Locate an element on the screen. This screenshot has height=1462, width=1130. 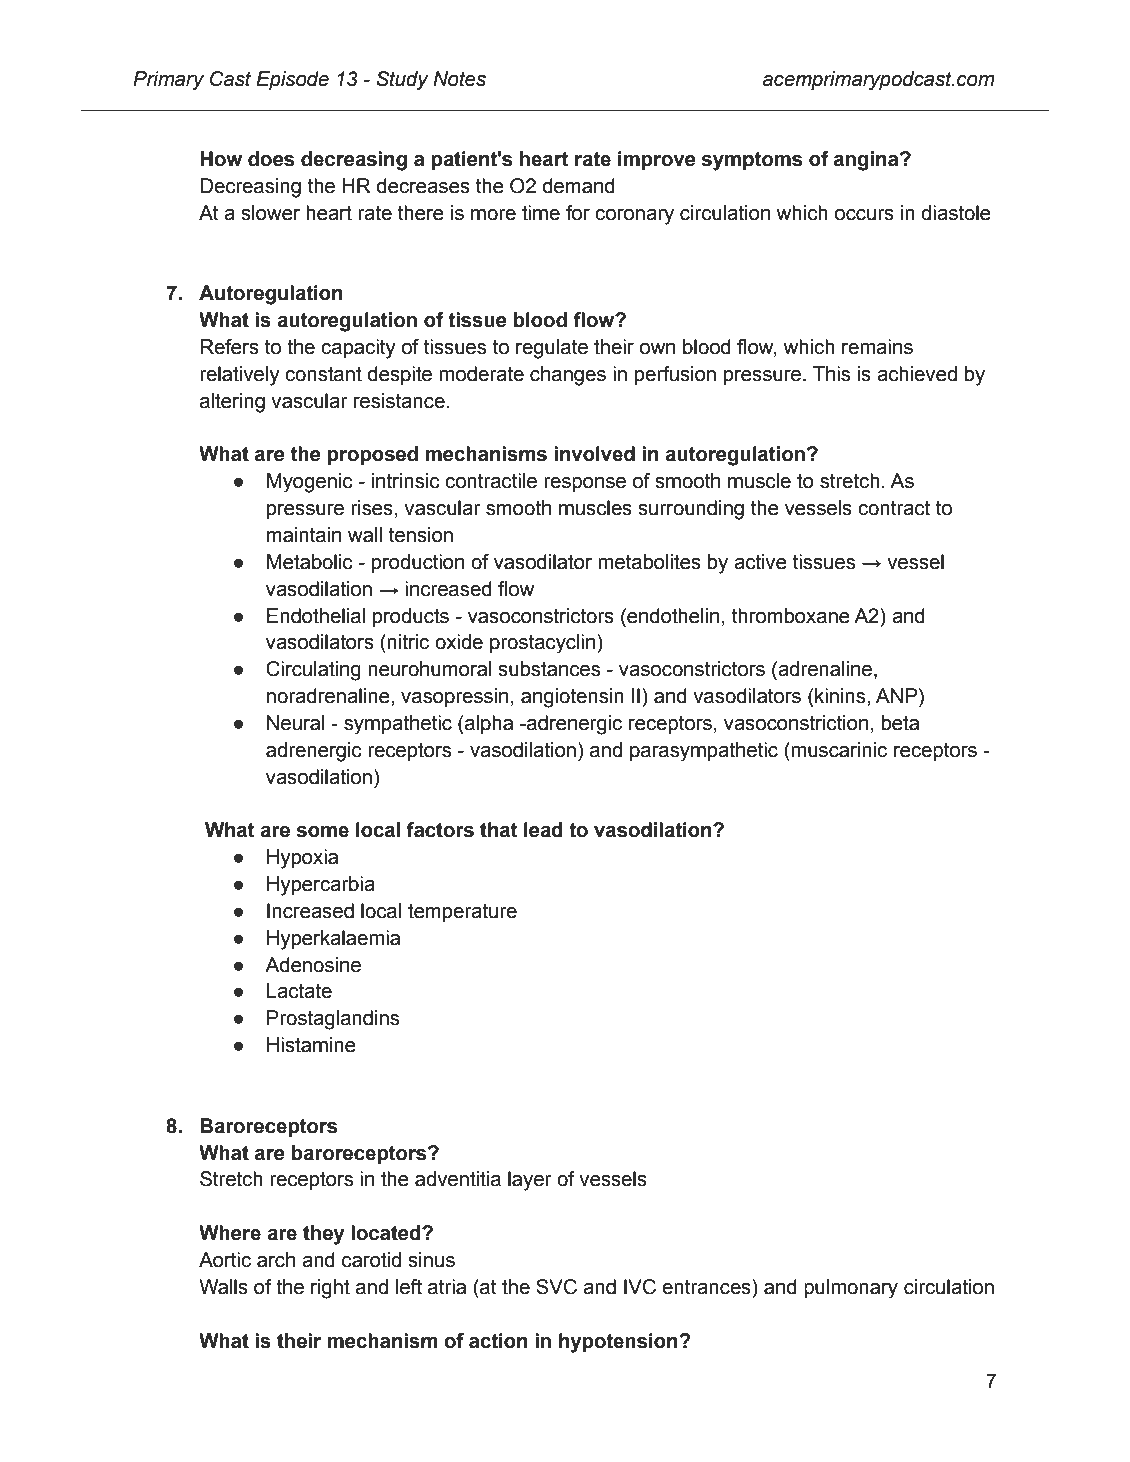
SVC is located at coordinates (556, 1287).
